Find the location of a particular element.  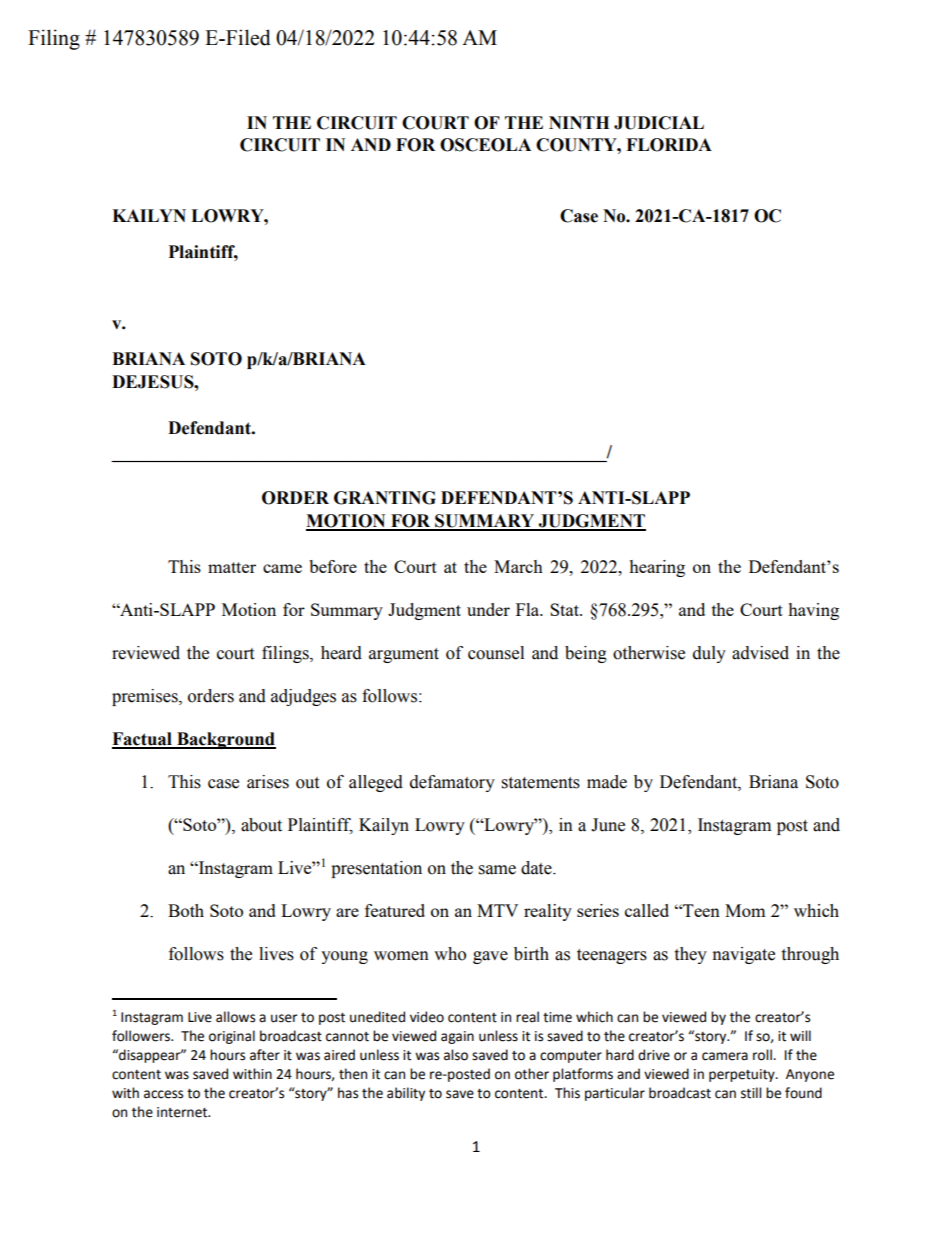

also is located at coordinates (456, 1055).
